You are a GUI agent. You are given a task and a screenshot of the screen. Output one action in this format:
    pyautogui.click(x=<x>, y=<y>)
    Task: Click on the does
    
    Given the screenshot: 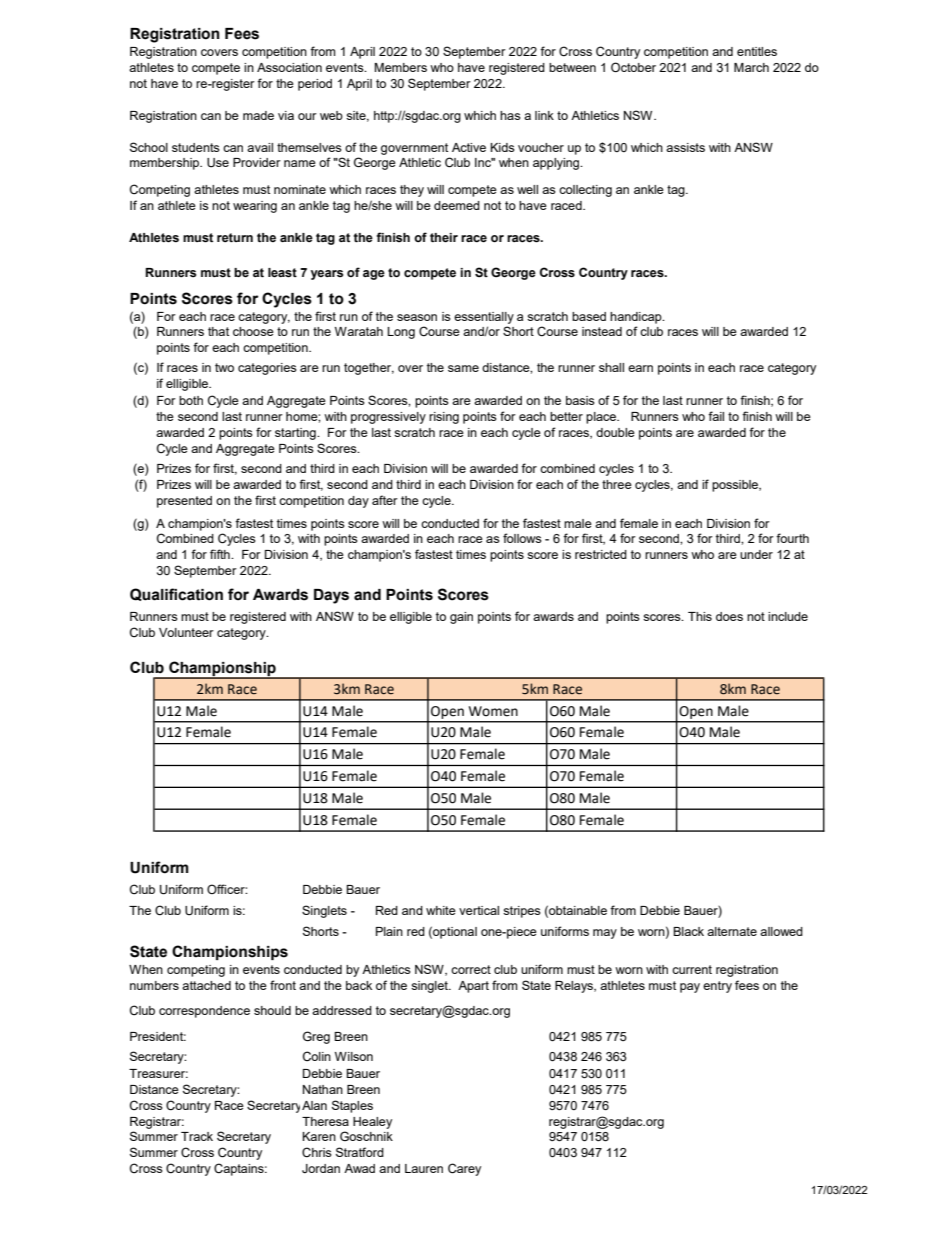 What is the action you would take?
    pyautogui.click(x=729, y=616)
